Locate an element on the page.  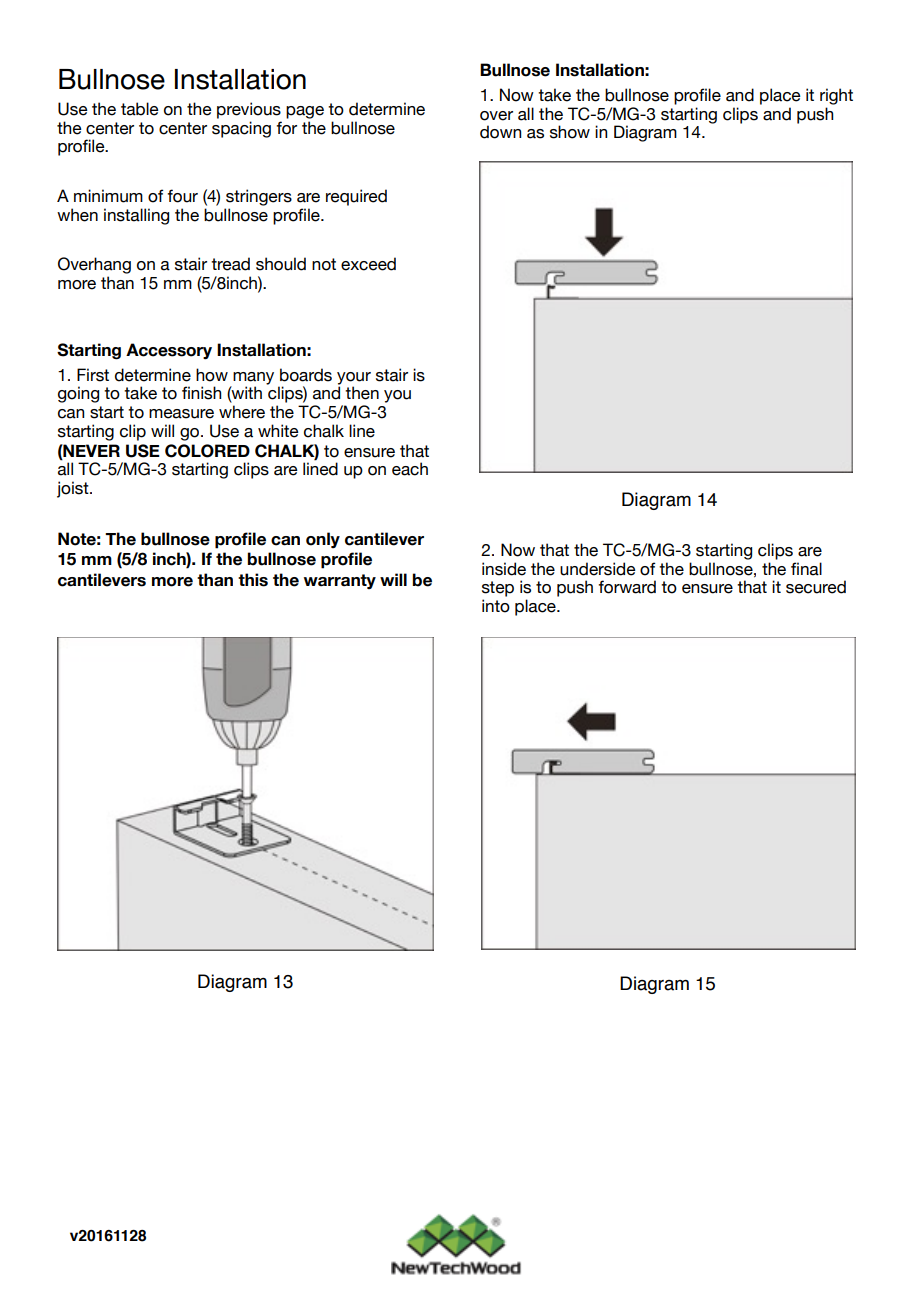
then is located at coordinates (362, 393).
